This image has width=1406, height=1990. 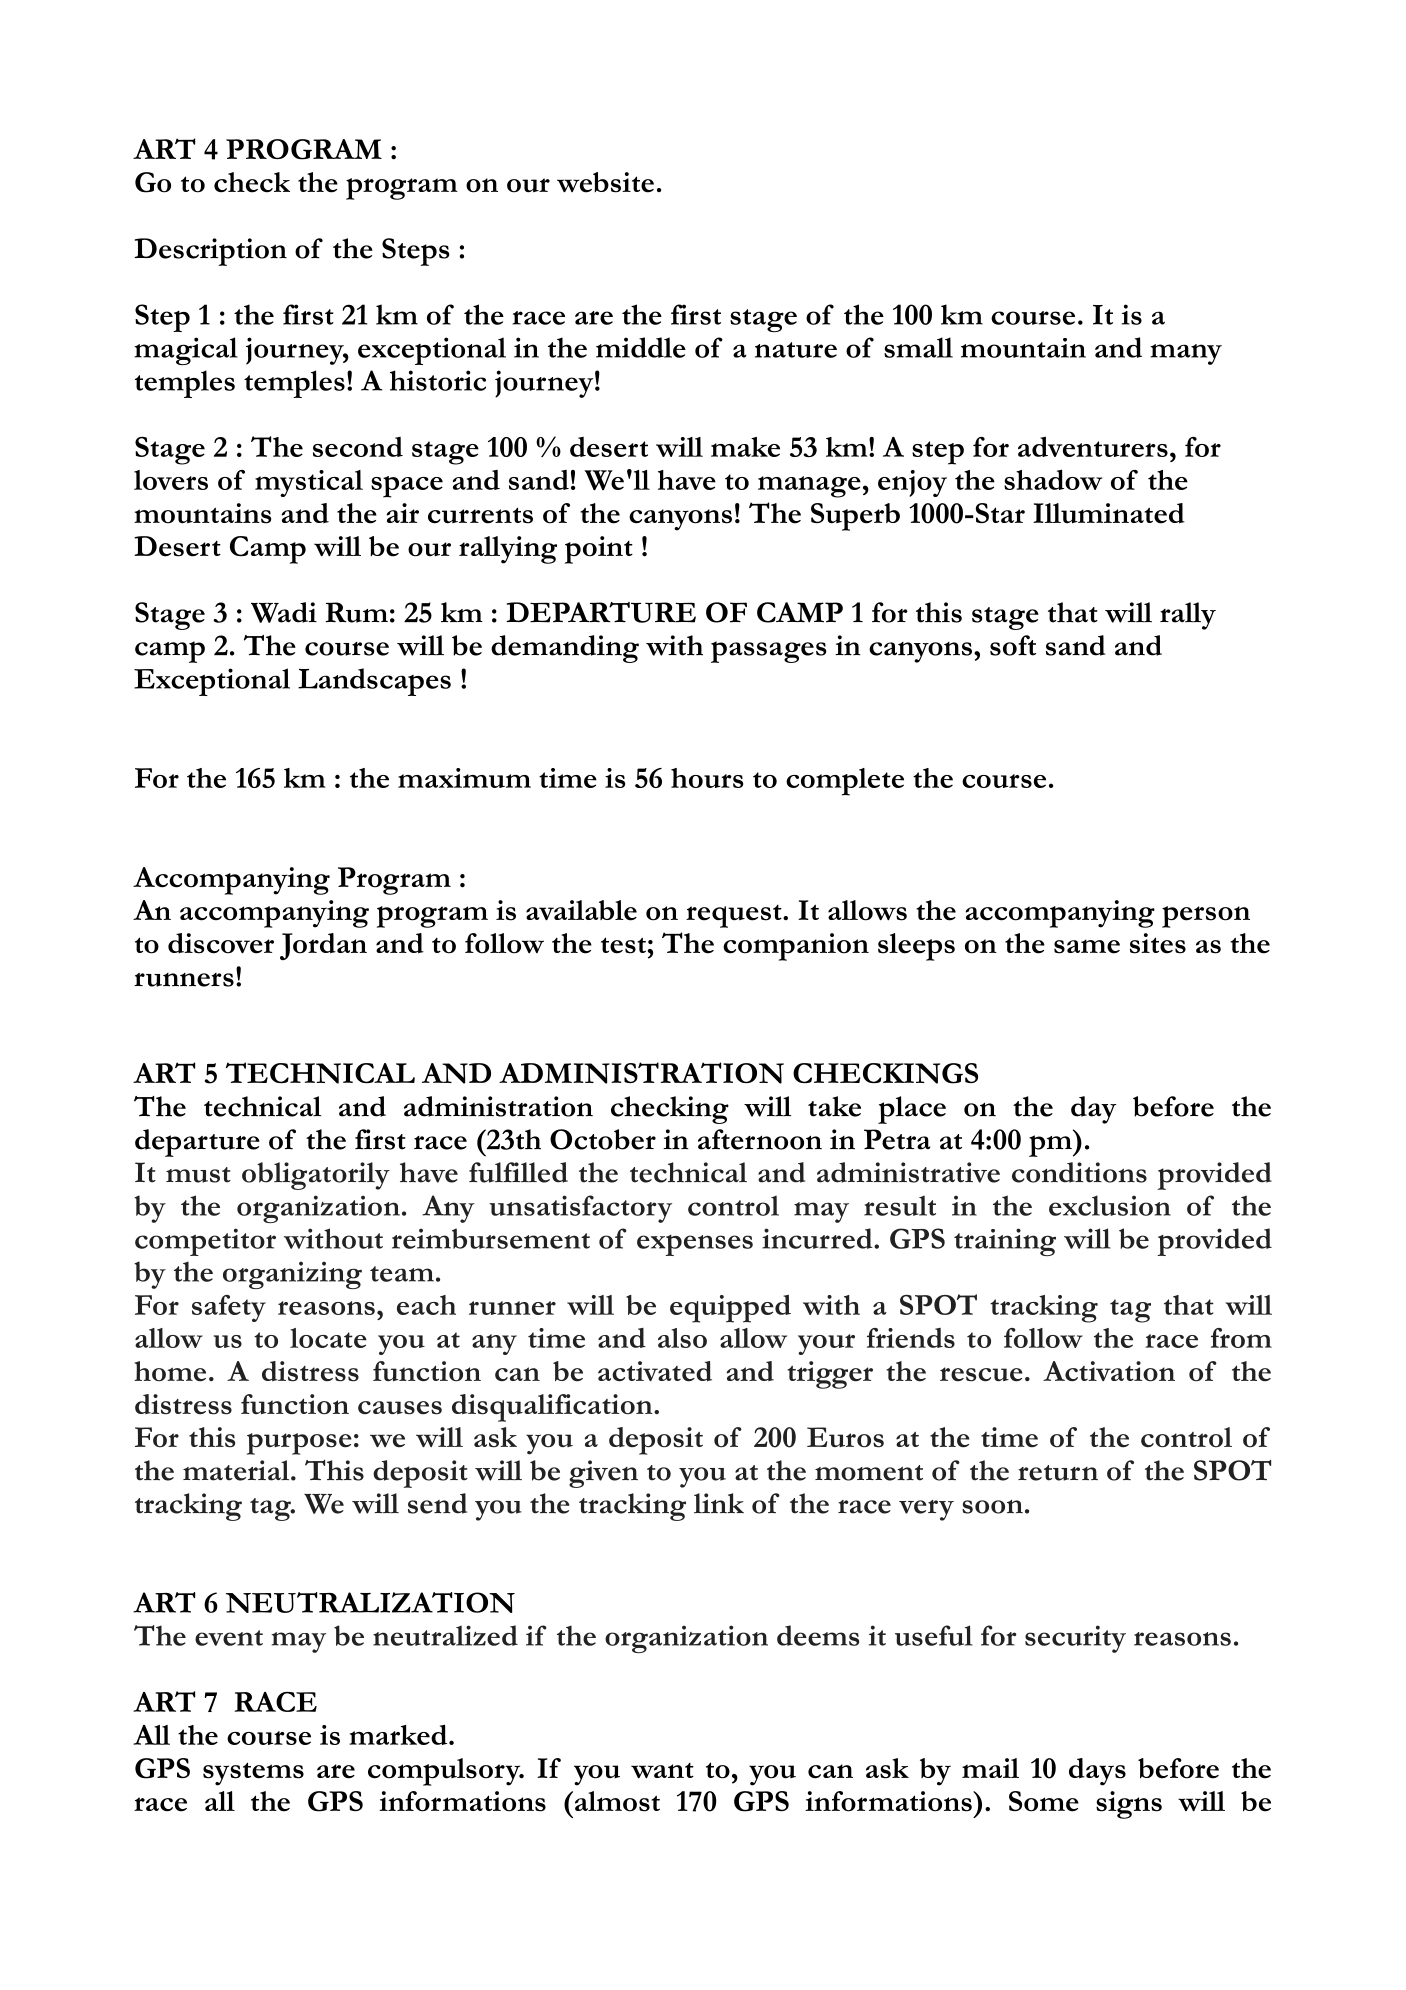 I want to click on systems, so click(x=253, y=1774).
